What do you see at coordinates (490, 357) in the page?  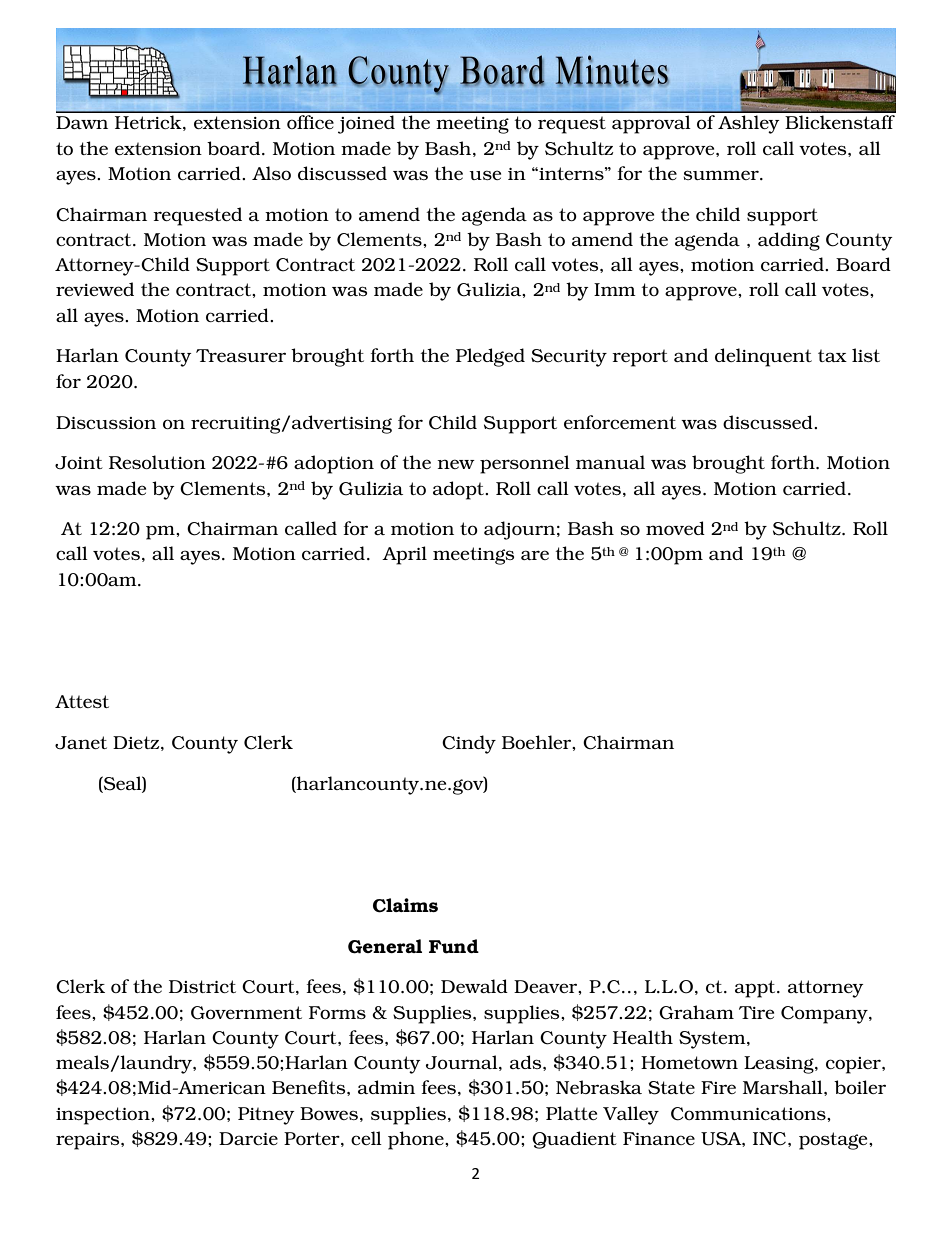 I see `Pledged` at bounding box center [490, 357].
